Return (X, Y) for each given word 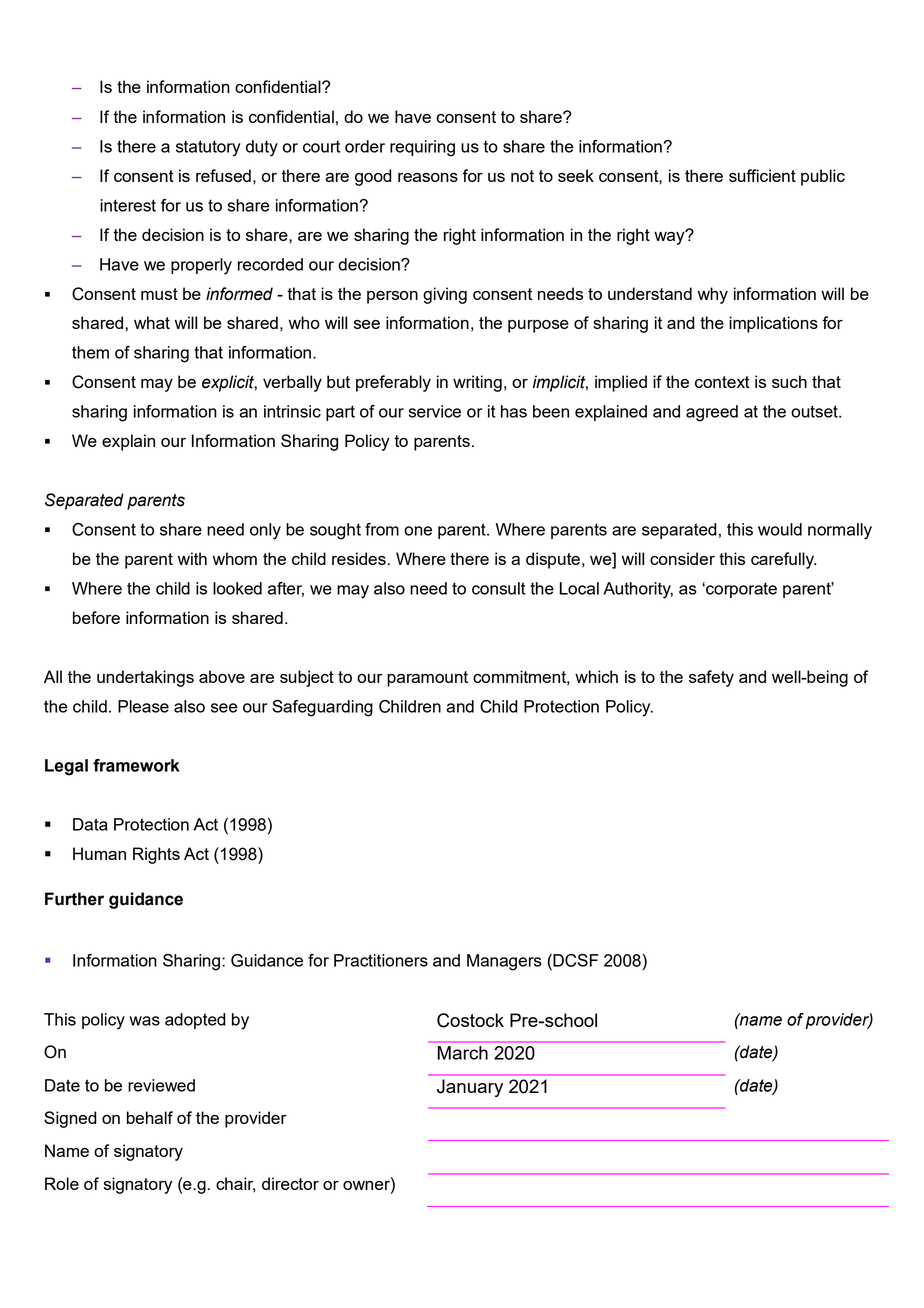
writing (477, 383)
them (90, 352)
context (722, 382)
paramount (427, 679)
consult (499, 588)
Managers (504, 962)
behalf (150, 1117)
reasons (428, 177)
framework (136, 765)
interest (128, 205)
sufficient (762, 175)
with (192, 558)
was (144, 1021)
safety (711, 678)
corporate (740, 590)
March (463, 1053)
